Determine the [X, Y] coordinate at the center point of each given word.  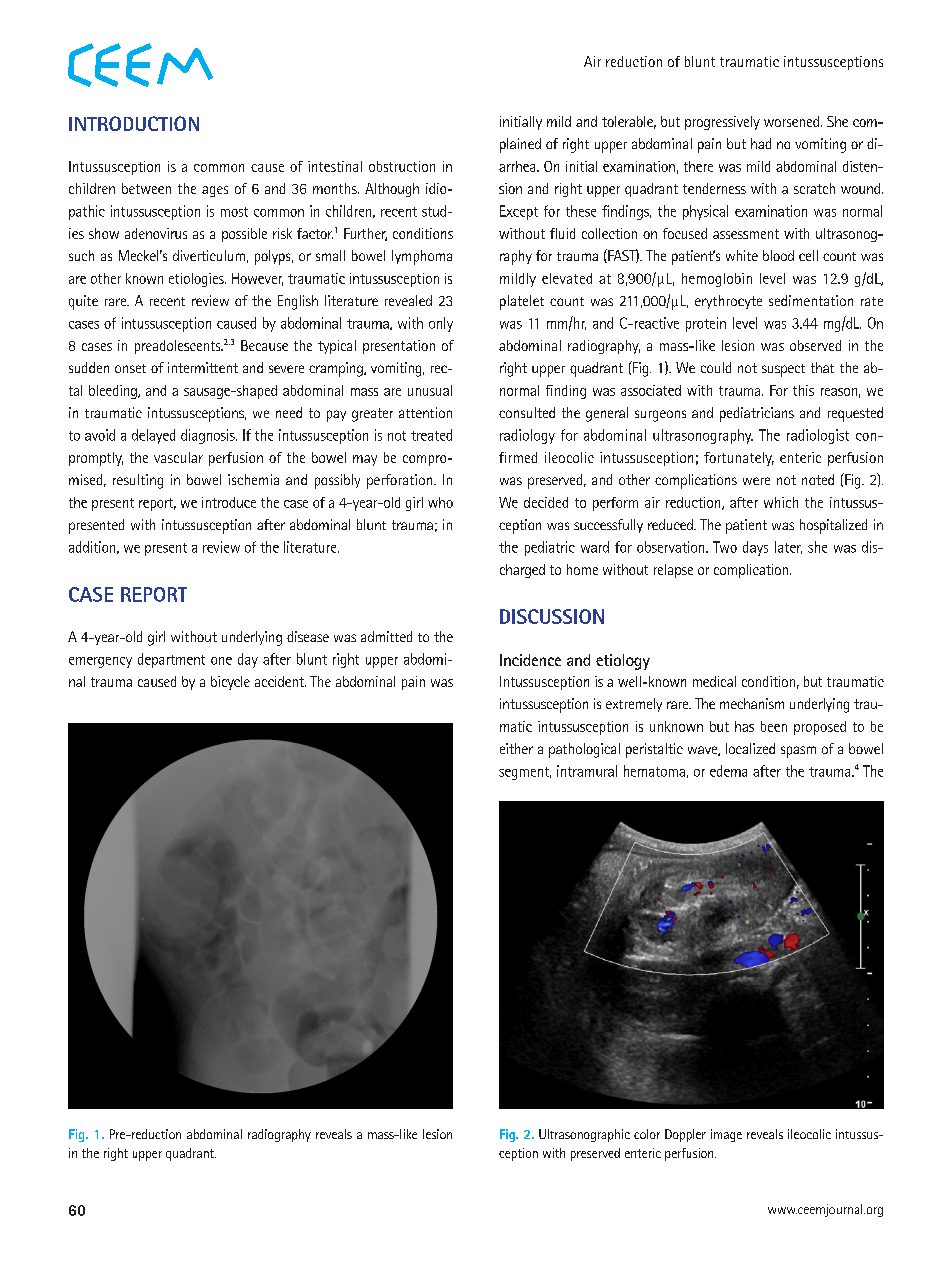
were [756, 481]
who [440, 502]
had [761, 143]
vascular [178, 457]
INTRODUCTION [134, 123]
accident [280, 681]
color [647, 1134]
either [516, 748]
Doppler [685, 1135]
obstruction [402, 166]
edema [728, 771]
